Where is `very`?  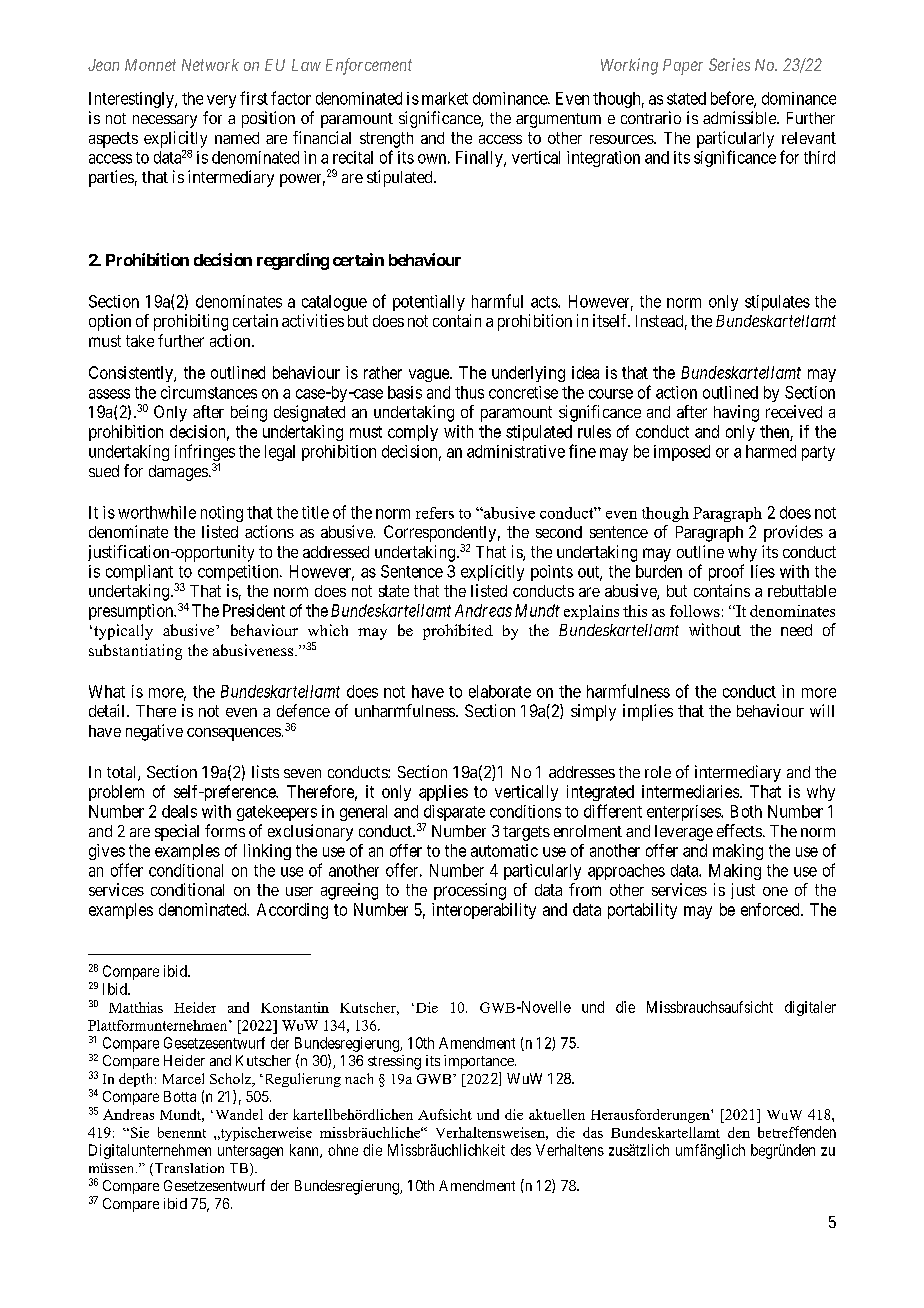
very is located at coordinates (221, 101).
